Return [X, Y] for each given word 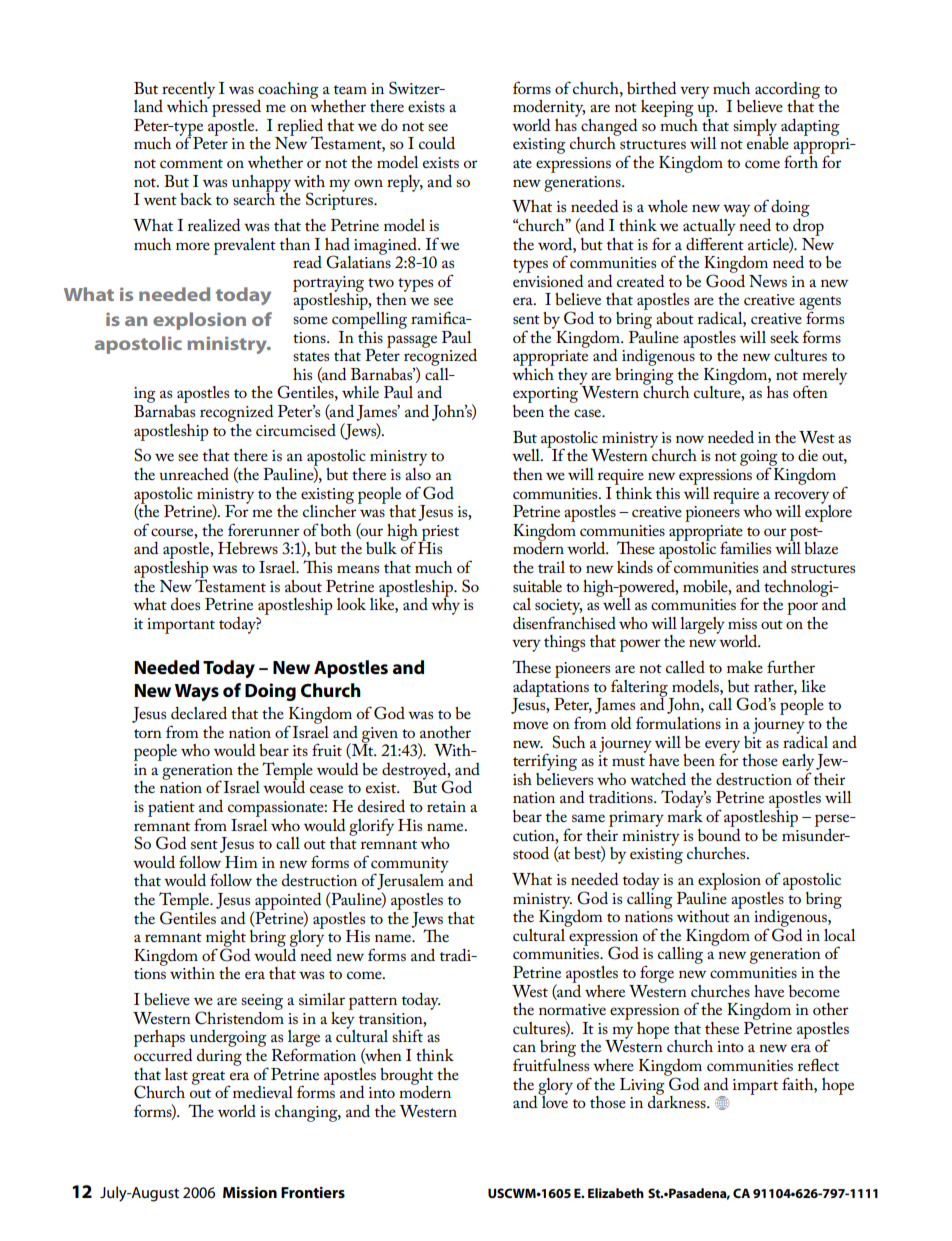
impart [755, 1087]
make [745, 667]
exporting [545, 396]
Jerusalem [410, 882]
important [181, 626]
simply [756, 128]
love [554, 1101]
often [810, 391]
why [445, 605]
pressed [236, 108]
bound [719, 833]
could [437, 143]
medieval [263, 1092]
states [311, 356]
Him [241, 862]
